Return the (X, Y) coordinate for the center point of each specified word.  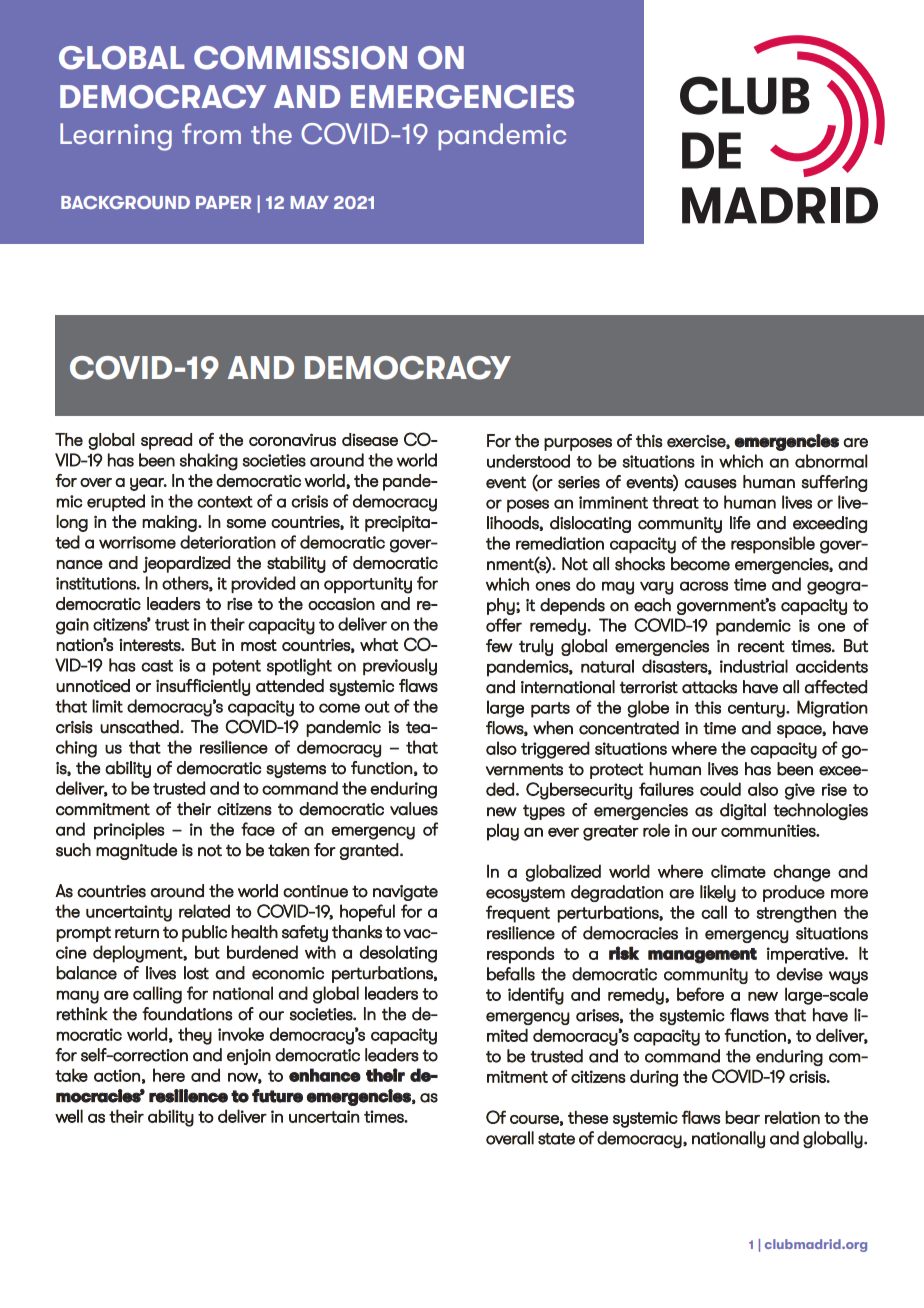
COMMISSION (300, 58)
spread (166, 441)
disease (370, 439)
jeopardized (186, 564)
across (704, 586)
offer (504, 625)
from (211, 133)
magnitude (136, 851)
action (117, 1075)
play (503, 832)
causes (710, 484)
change (801, 873)
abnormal (831, 461)
